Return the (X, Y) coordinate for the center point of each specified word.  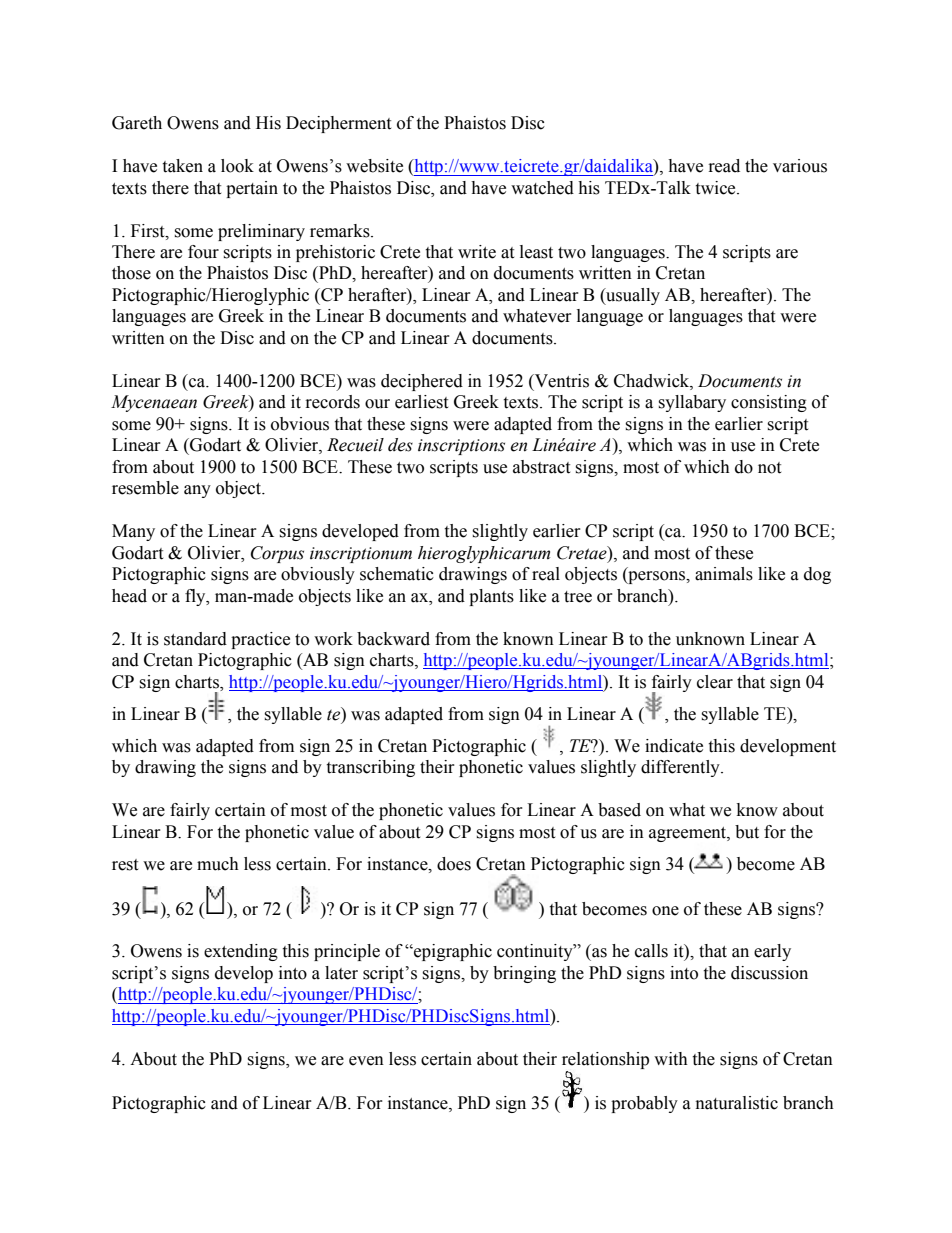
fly (196, 597)
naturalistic (737, 1103)
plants (491, 597)
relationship (605, 1060)
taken (182, 166)
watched (542, 188)
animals (724, 574)
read (724, 166)
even (366, 1061)
